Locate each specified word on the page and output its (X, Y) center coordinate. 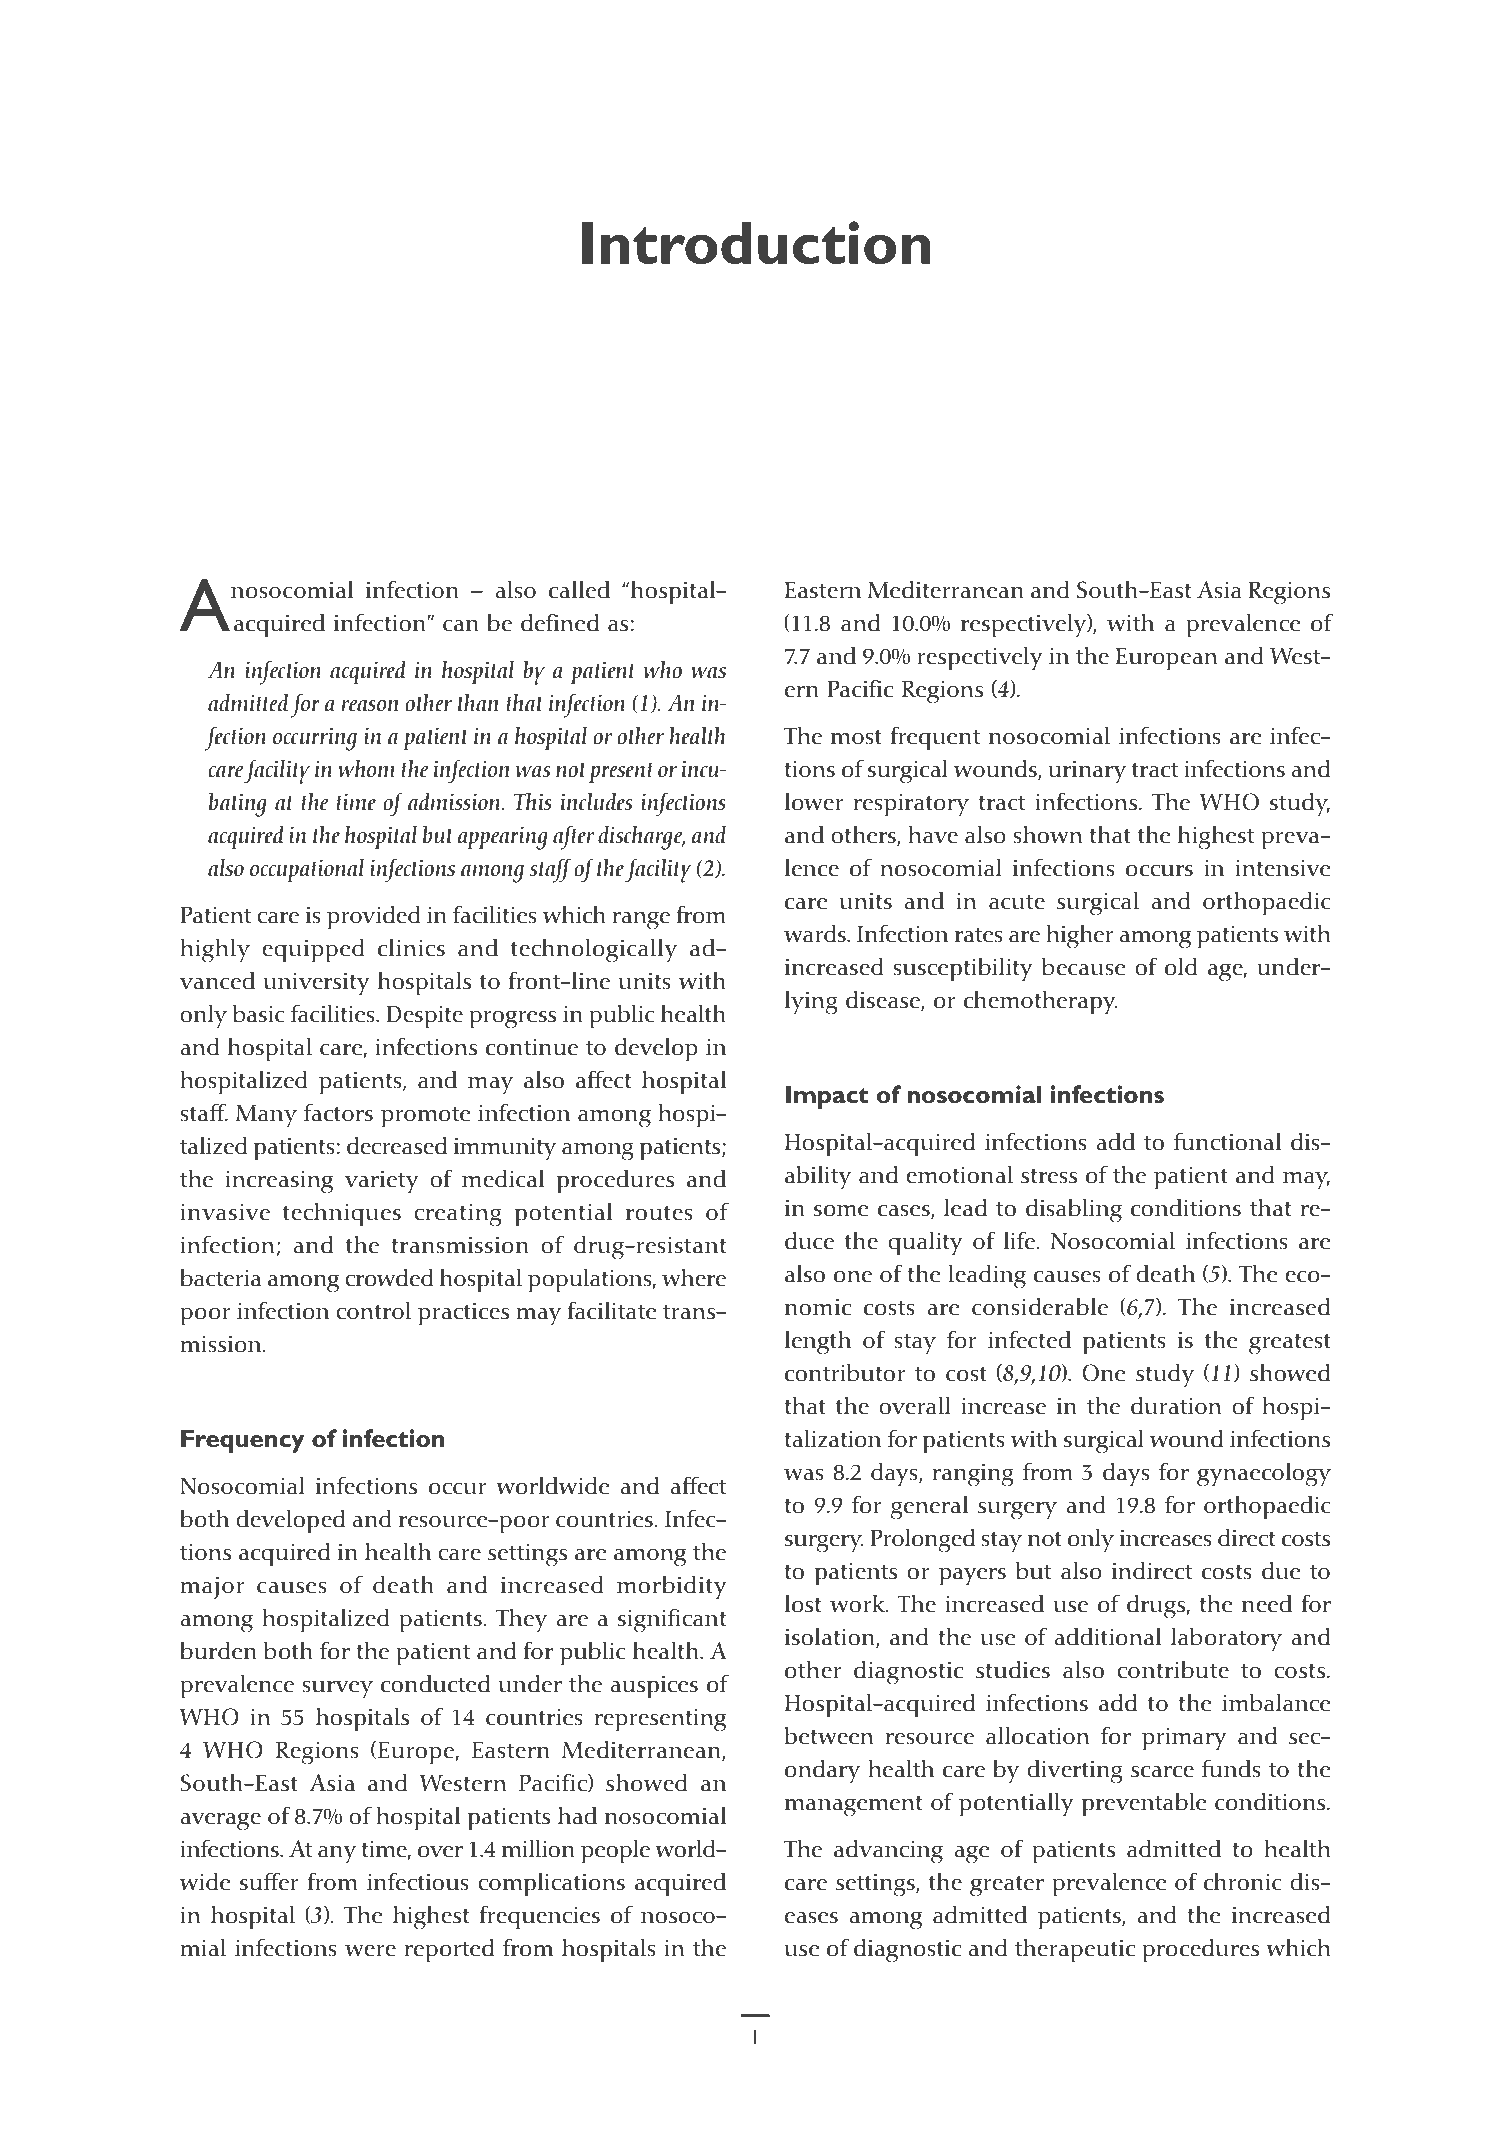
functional (1228, 1141)
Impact (827, 1097)
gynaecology (1264, 1474)
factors (338, 1112)
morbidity (672, 1587)
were (370, 1951)
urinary (1087, 772)
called (579, 589)
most (856, 737)
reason (370, 706)
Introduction (756, 242)
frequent (935, 738)
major (212, 1587)
